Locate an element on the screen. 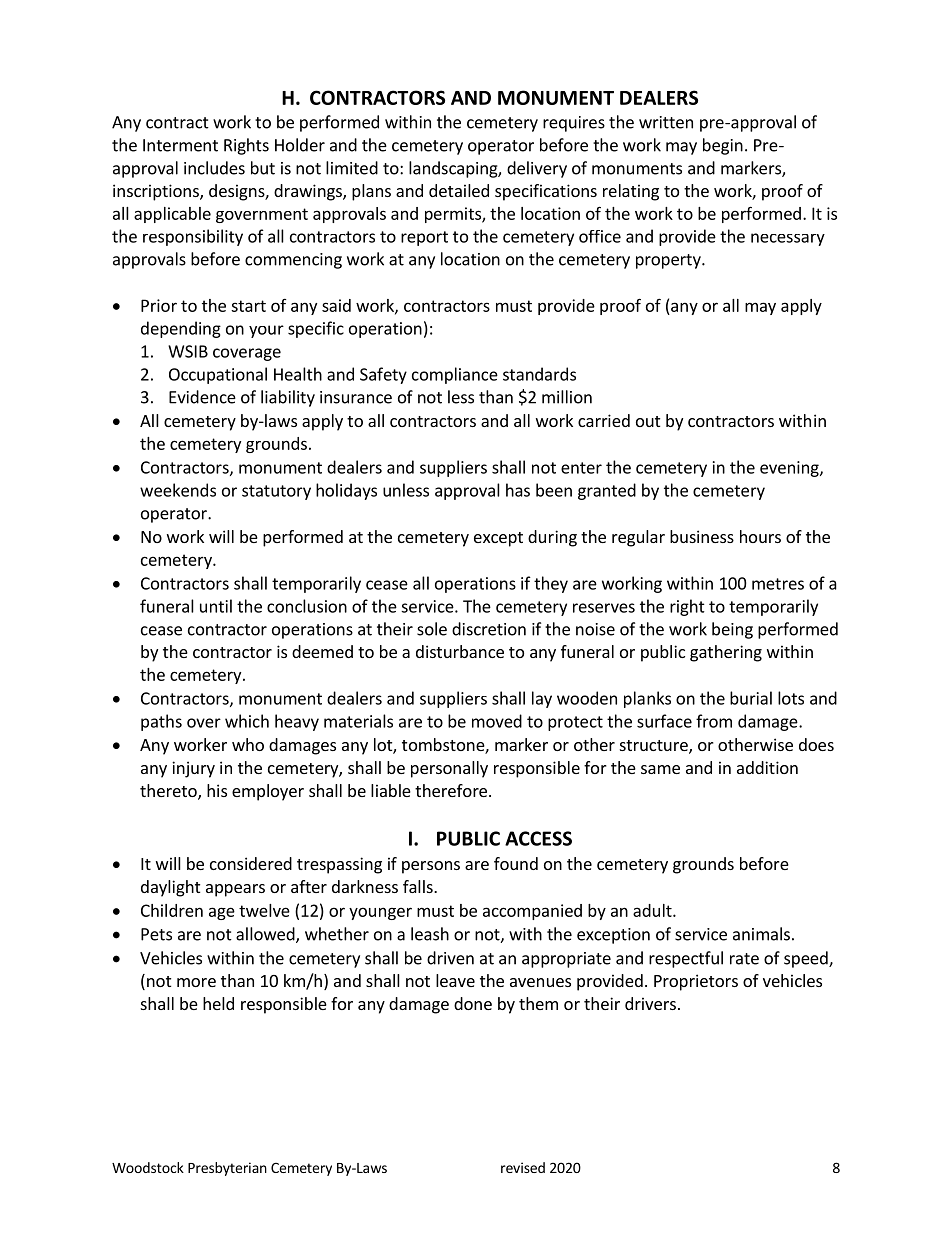 The width and height of the screenshot is (952, 1233). begin is located at coordinates (723, 146).
